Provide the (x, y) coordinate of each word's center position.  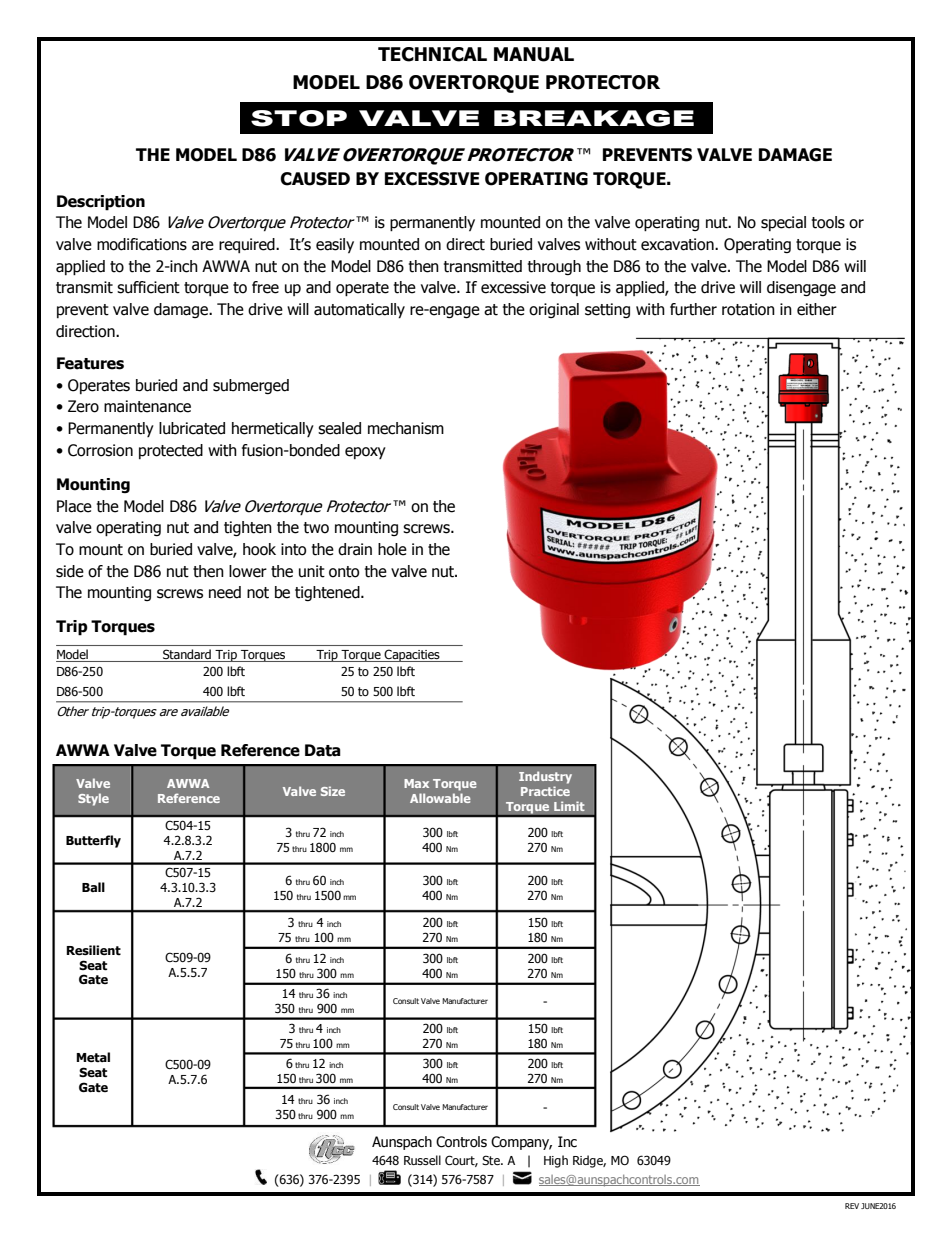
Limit (569, 806)
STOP (299, 118)
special (783, 223)
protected (171, 451)
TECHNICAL (432, 54)
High (556, 1161)
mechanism (406, 428)
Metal (93, 1057)
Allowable (440, 798)
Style (93, 799)
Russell (422, 1160)
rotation (748, 309)
